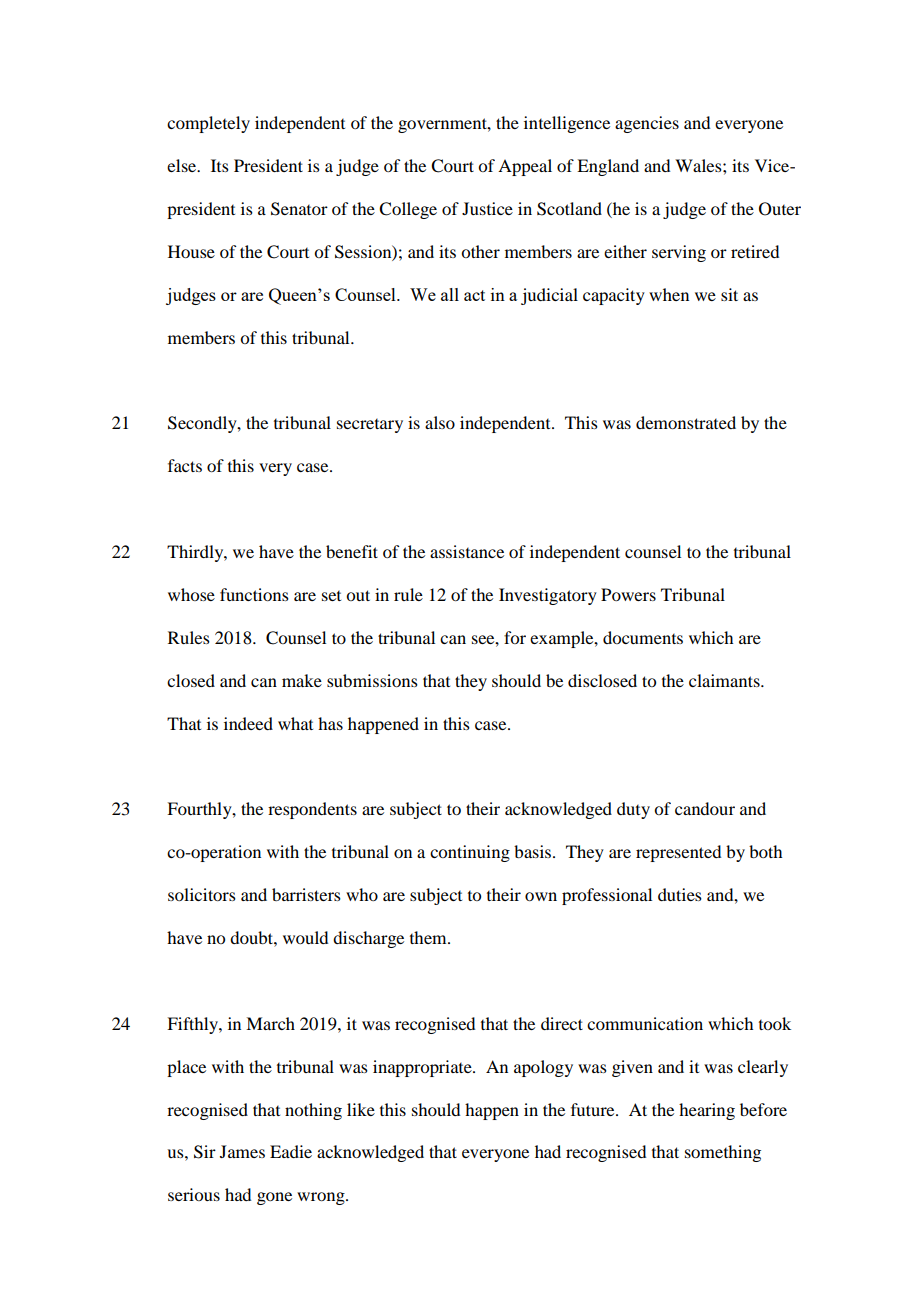  Describe the element at coordinates (647, 124) in the page. I see `agencies` at that location.
